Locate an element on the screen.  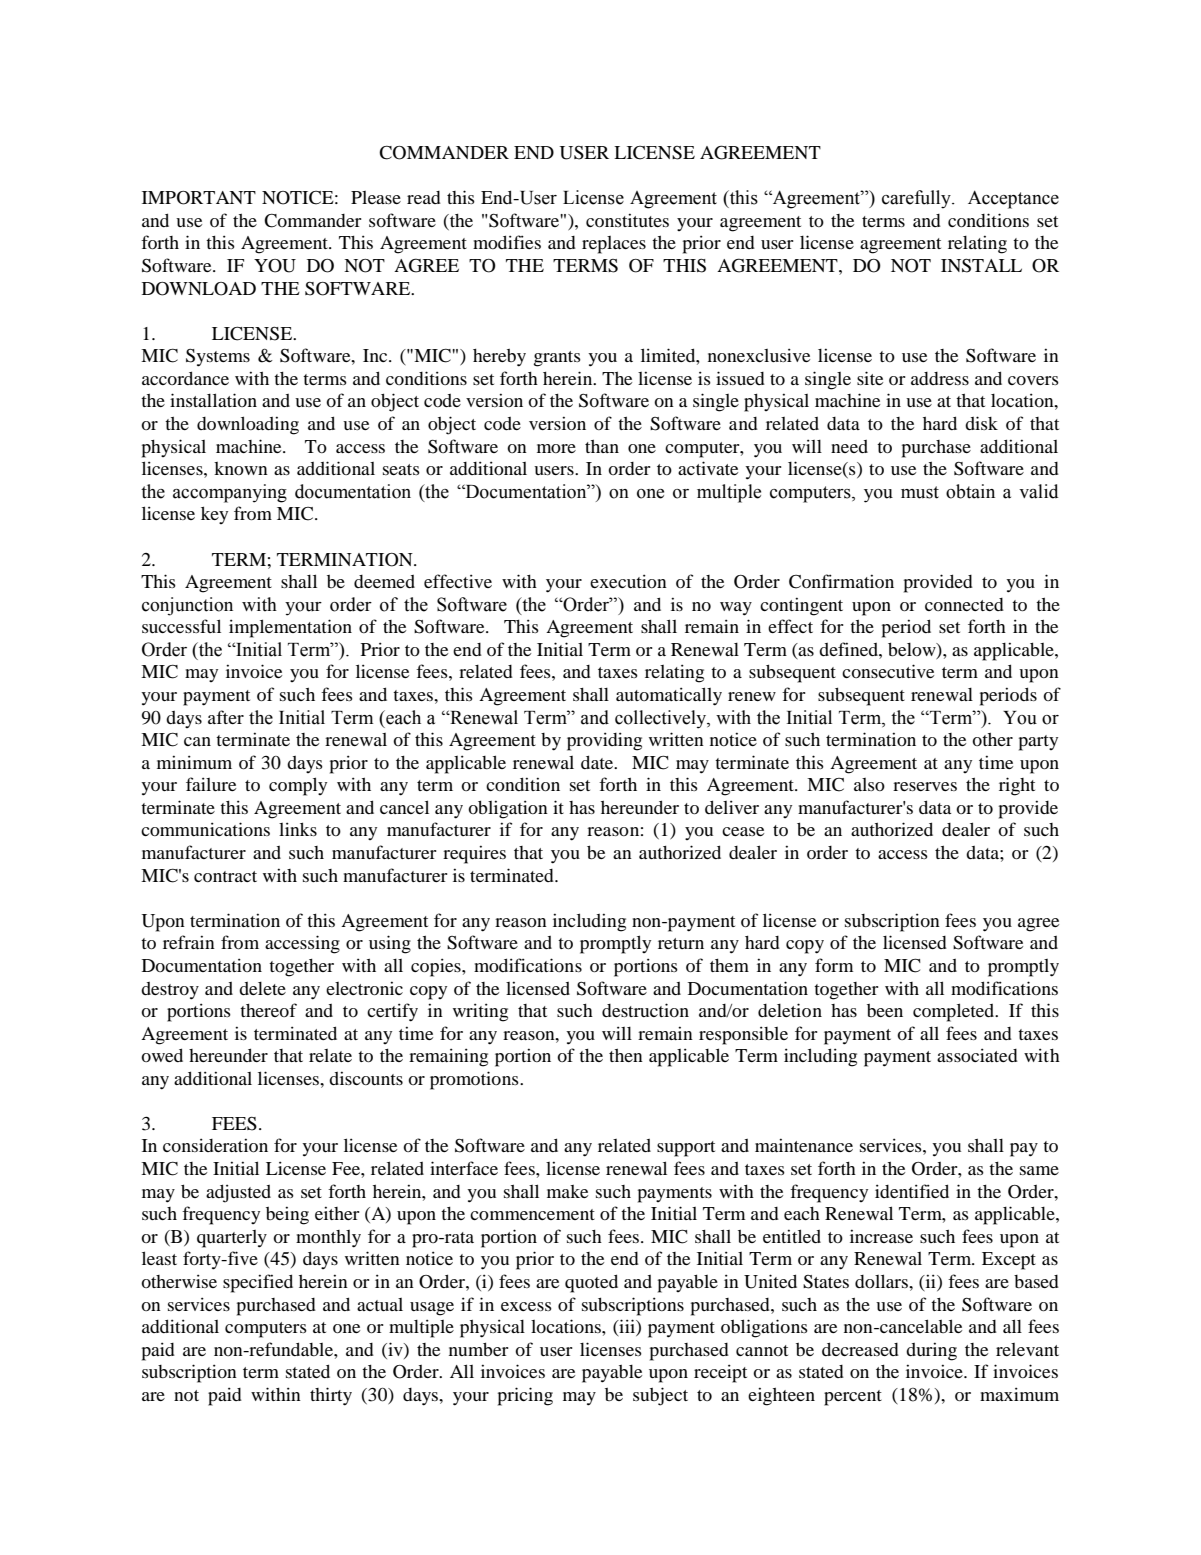
IMPORTANT is located at coordinates (199, 198).
